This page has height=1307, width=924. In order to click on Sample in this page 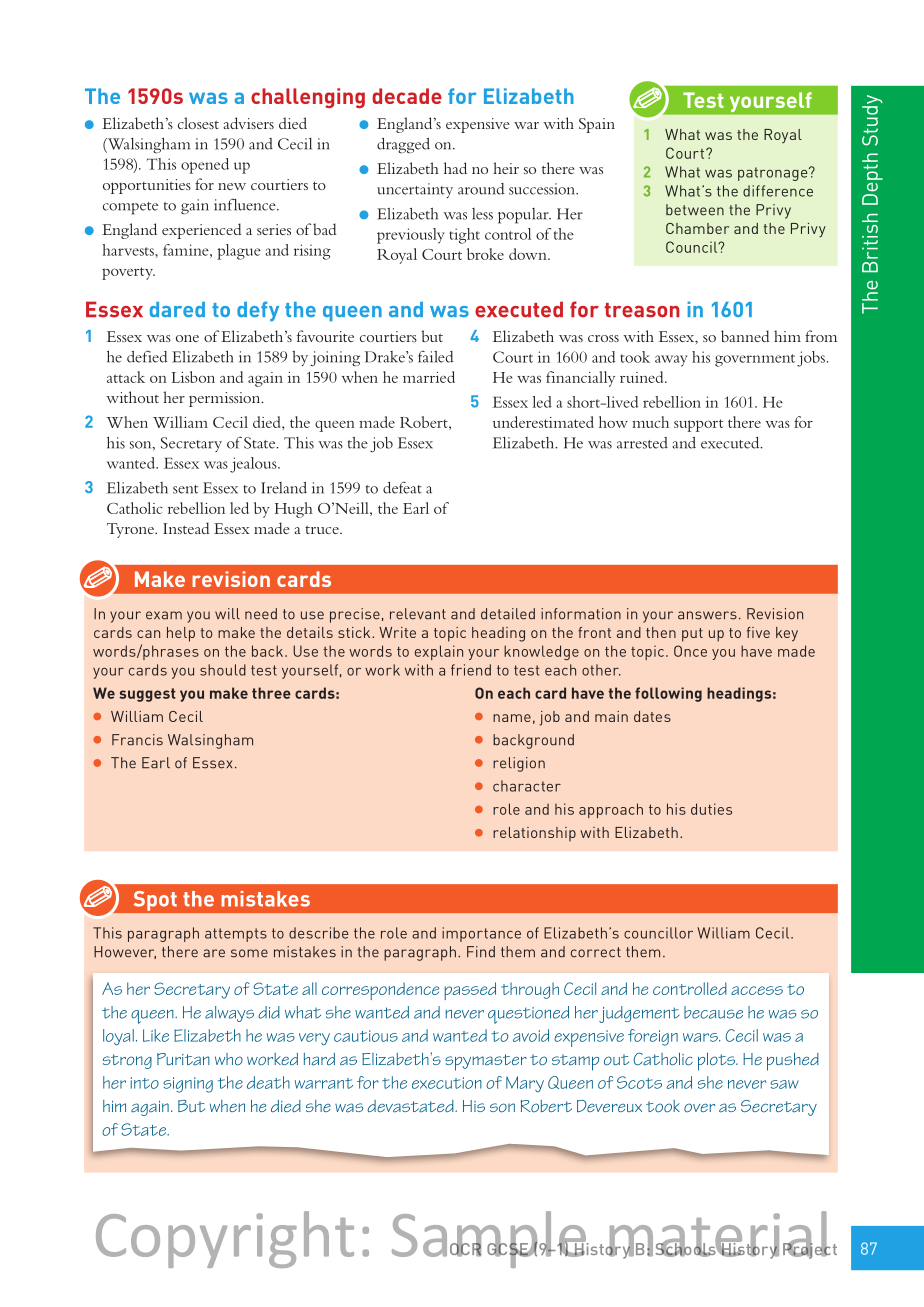, I will do `click(490, 1239)`.
